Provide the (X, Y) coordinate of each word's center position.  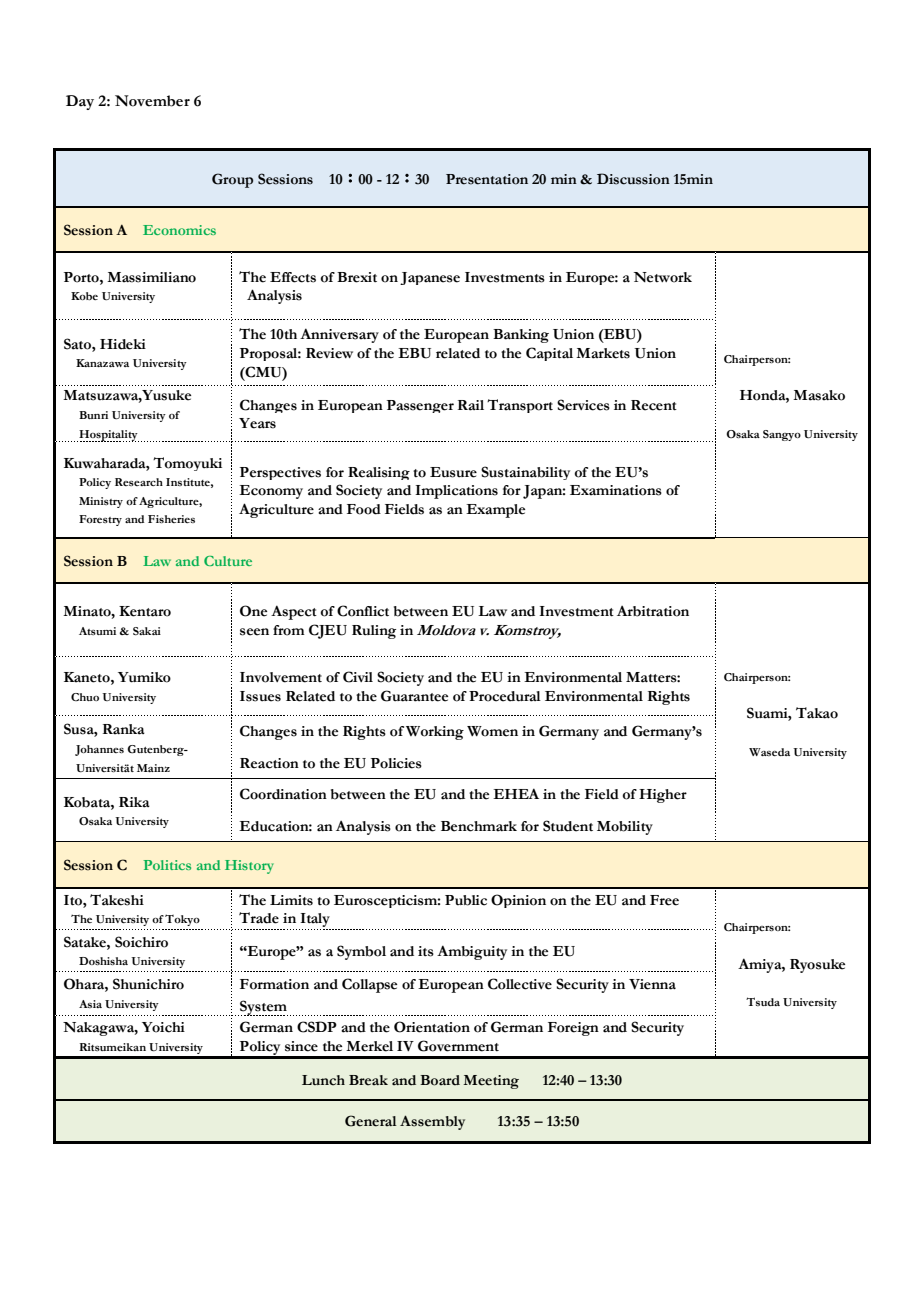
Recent (654, 405)
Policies (396, 763)
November (152, 101)
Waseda (769, 752)
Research (139, 482)
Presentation (487, 179)
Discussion (633, 179)
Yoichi (163, 1027)
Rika (134, 802)
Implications (456, 492)
